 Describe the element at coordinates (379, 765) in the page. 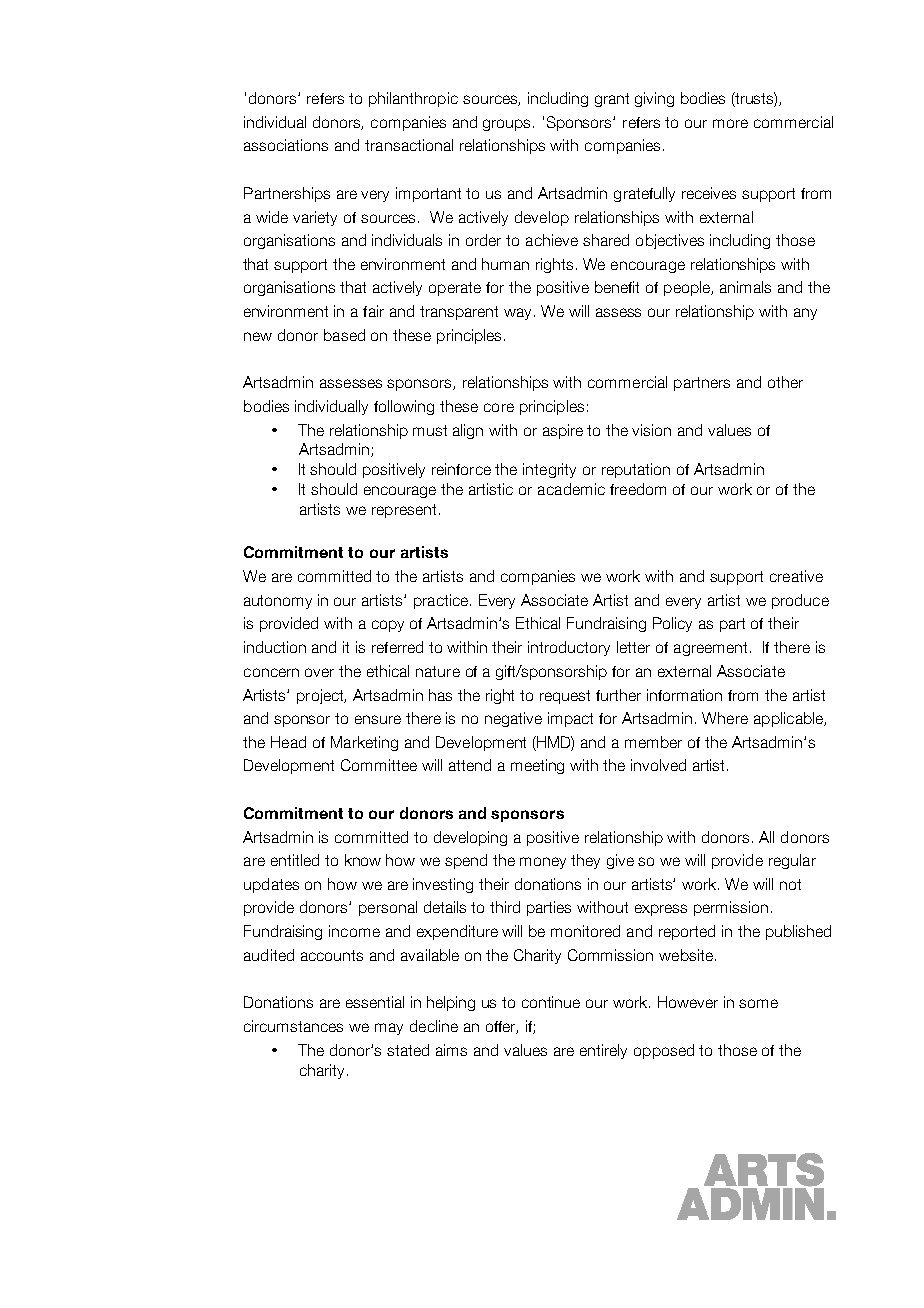

I see `Committee` at that location.
